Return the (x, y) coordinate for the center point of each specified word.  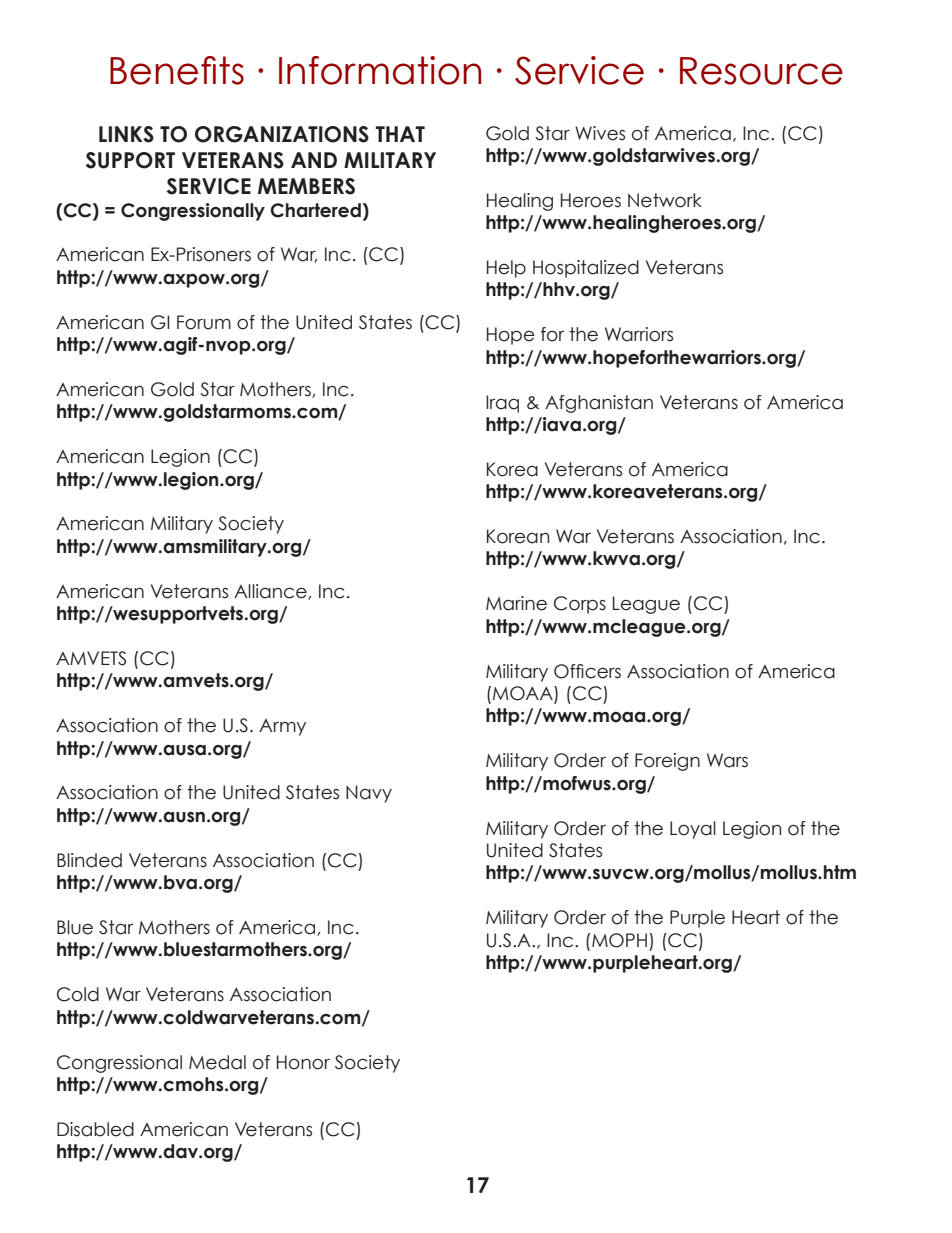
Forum (204, 322)
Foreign (667, 762)
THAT (400, 134)
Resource (761, 71)
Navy (369, 794)
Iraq (502, 404)
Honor (303, 1062)
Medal (217, 1062)
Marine (516, 603)
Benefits (177, 70)
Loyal (693, 830)
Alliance (271, 592)
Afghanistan (599, 404)
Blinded (89, 860)
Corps (580, 605)
